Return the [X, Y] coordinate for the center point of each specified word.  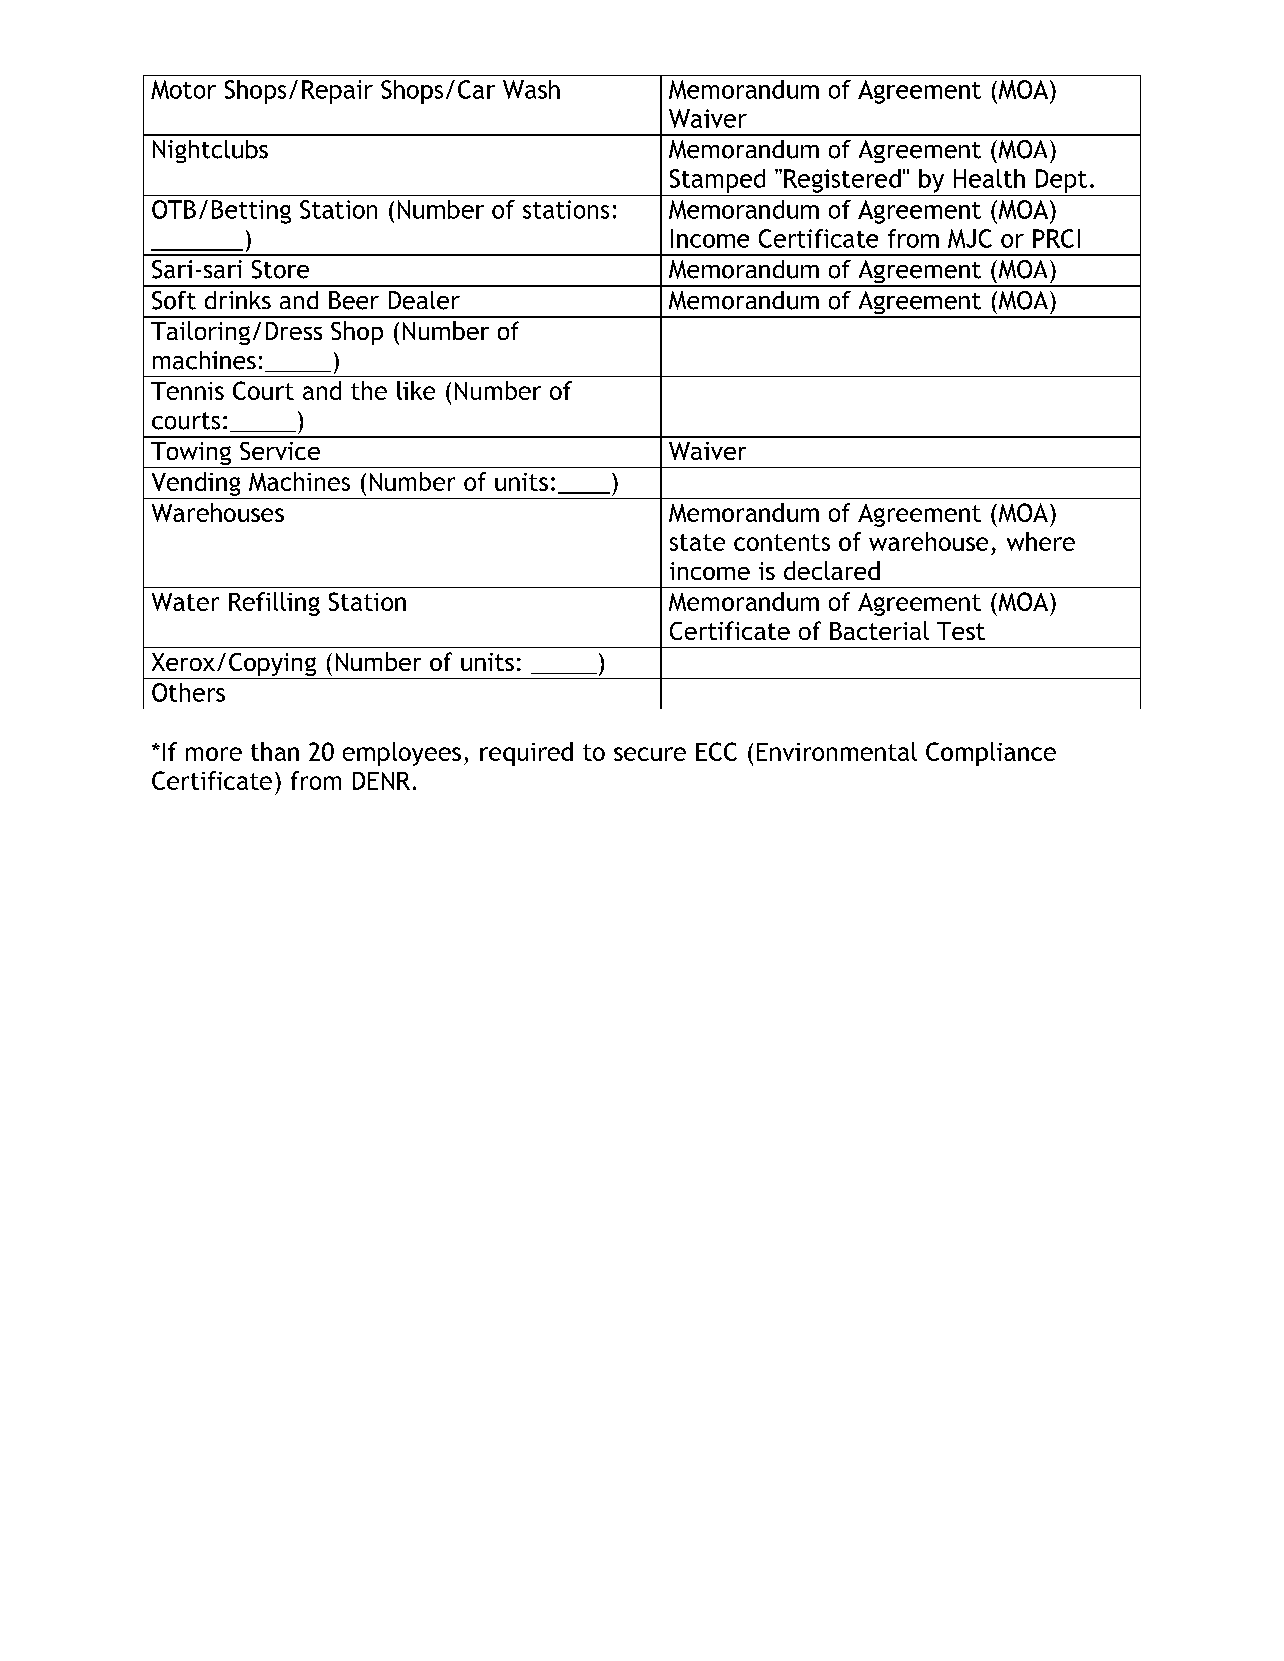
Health [989, 178]
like [416, 390]
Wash [531, 89]
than [275, 751]
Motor [183, 89]
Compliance [991, 754]
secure [650, 754]
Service [280, 451]
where [1041, 541]
